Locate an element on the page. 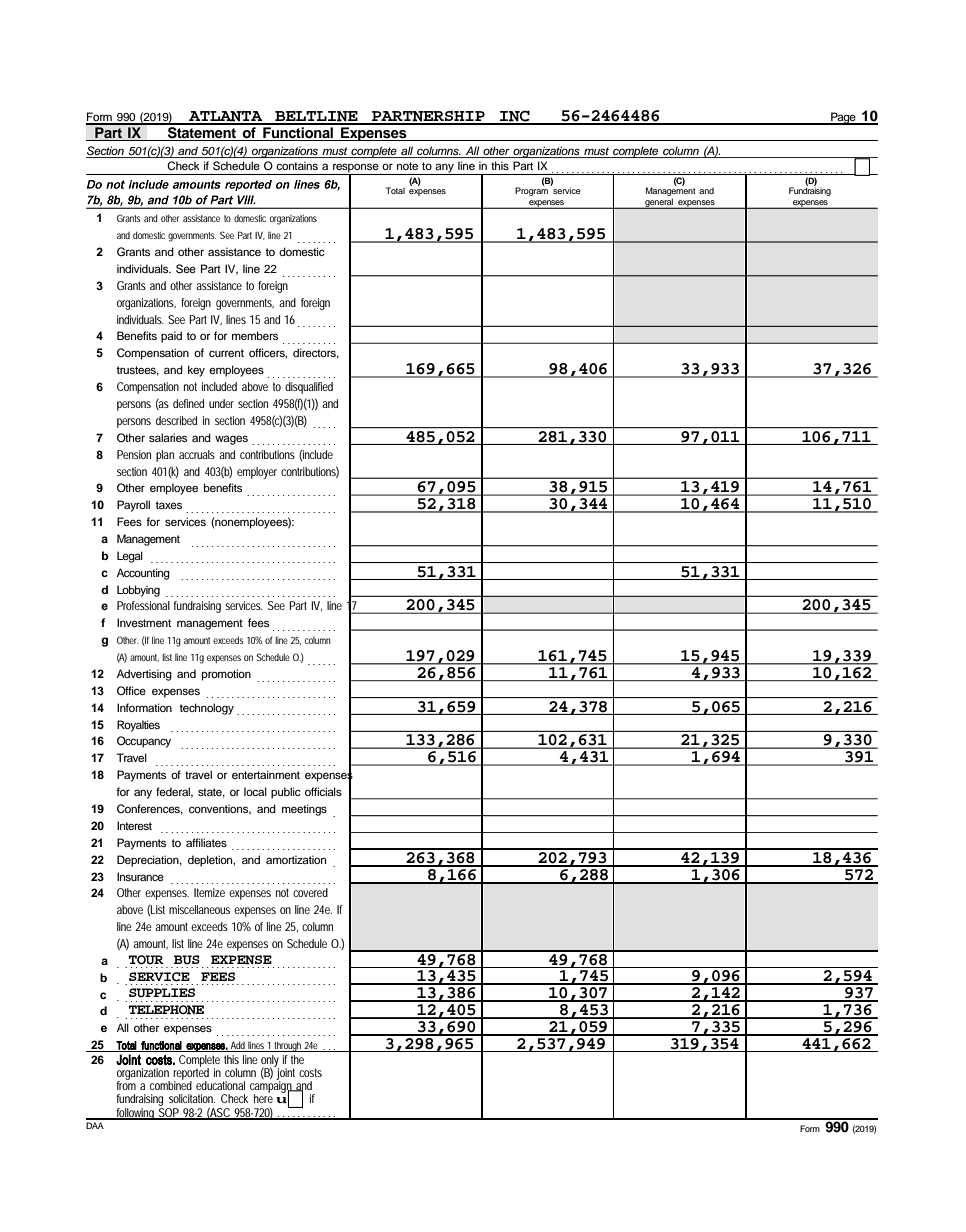 This document has height=1232, width=966. Page is located at coordinates (843, 118).
